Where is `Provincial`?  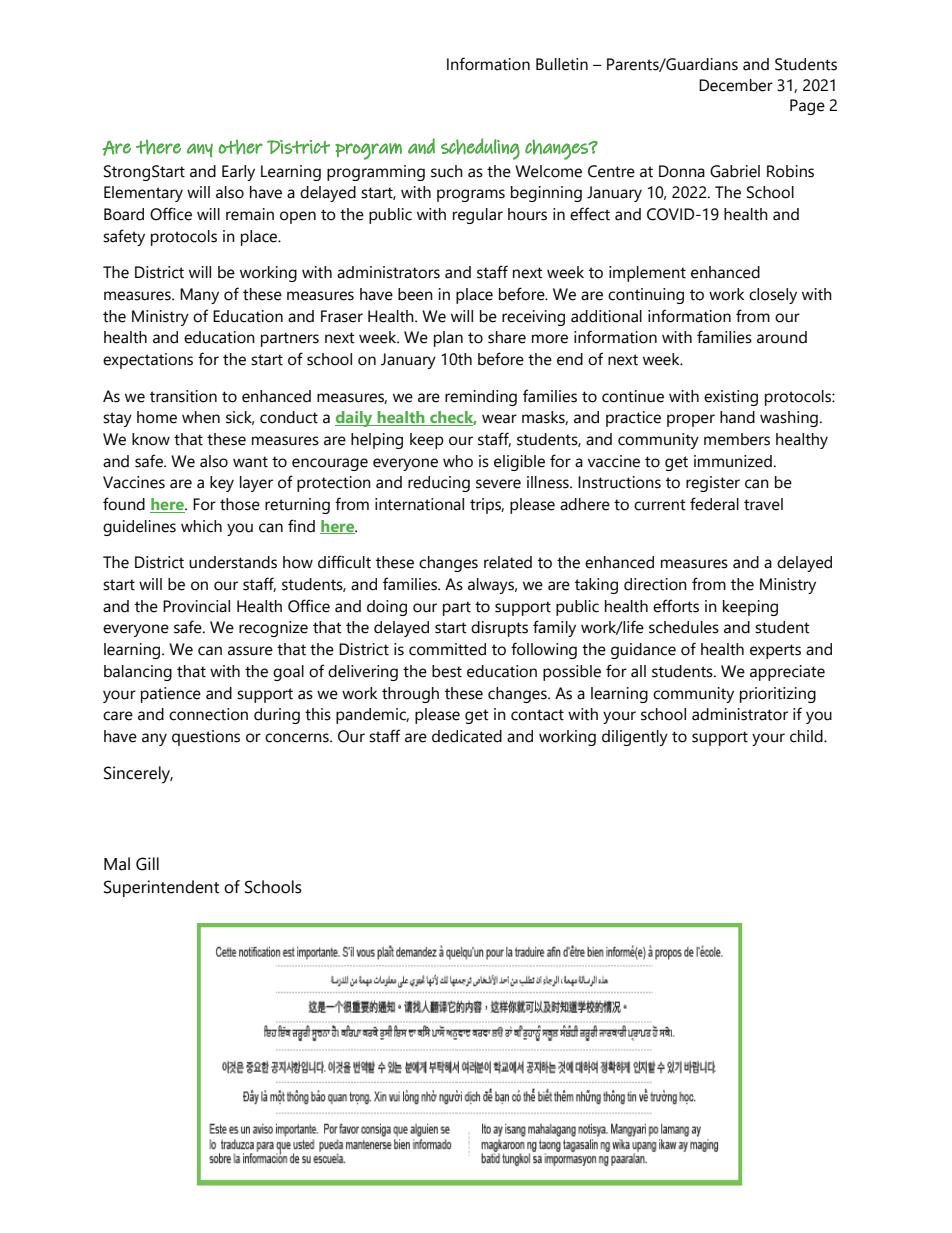
Provincial is located at coordinates (196, 606).
